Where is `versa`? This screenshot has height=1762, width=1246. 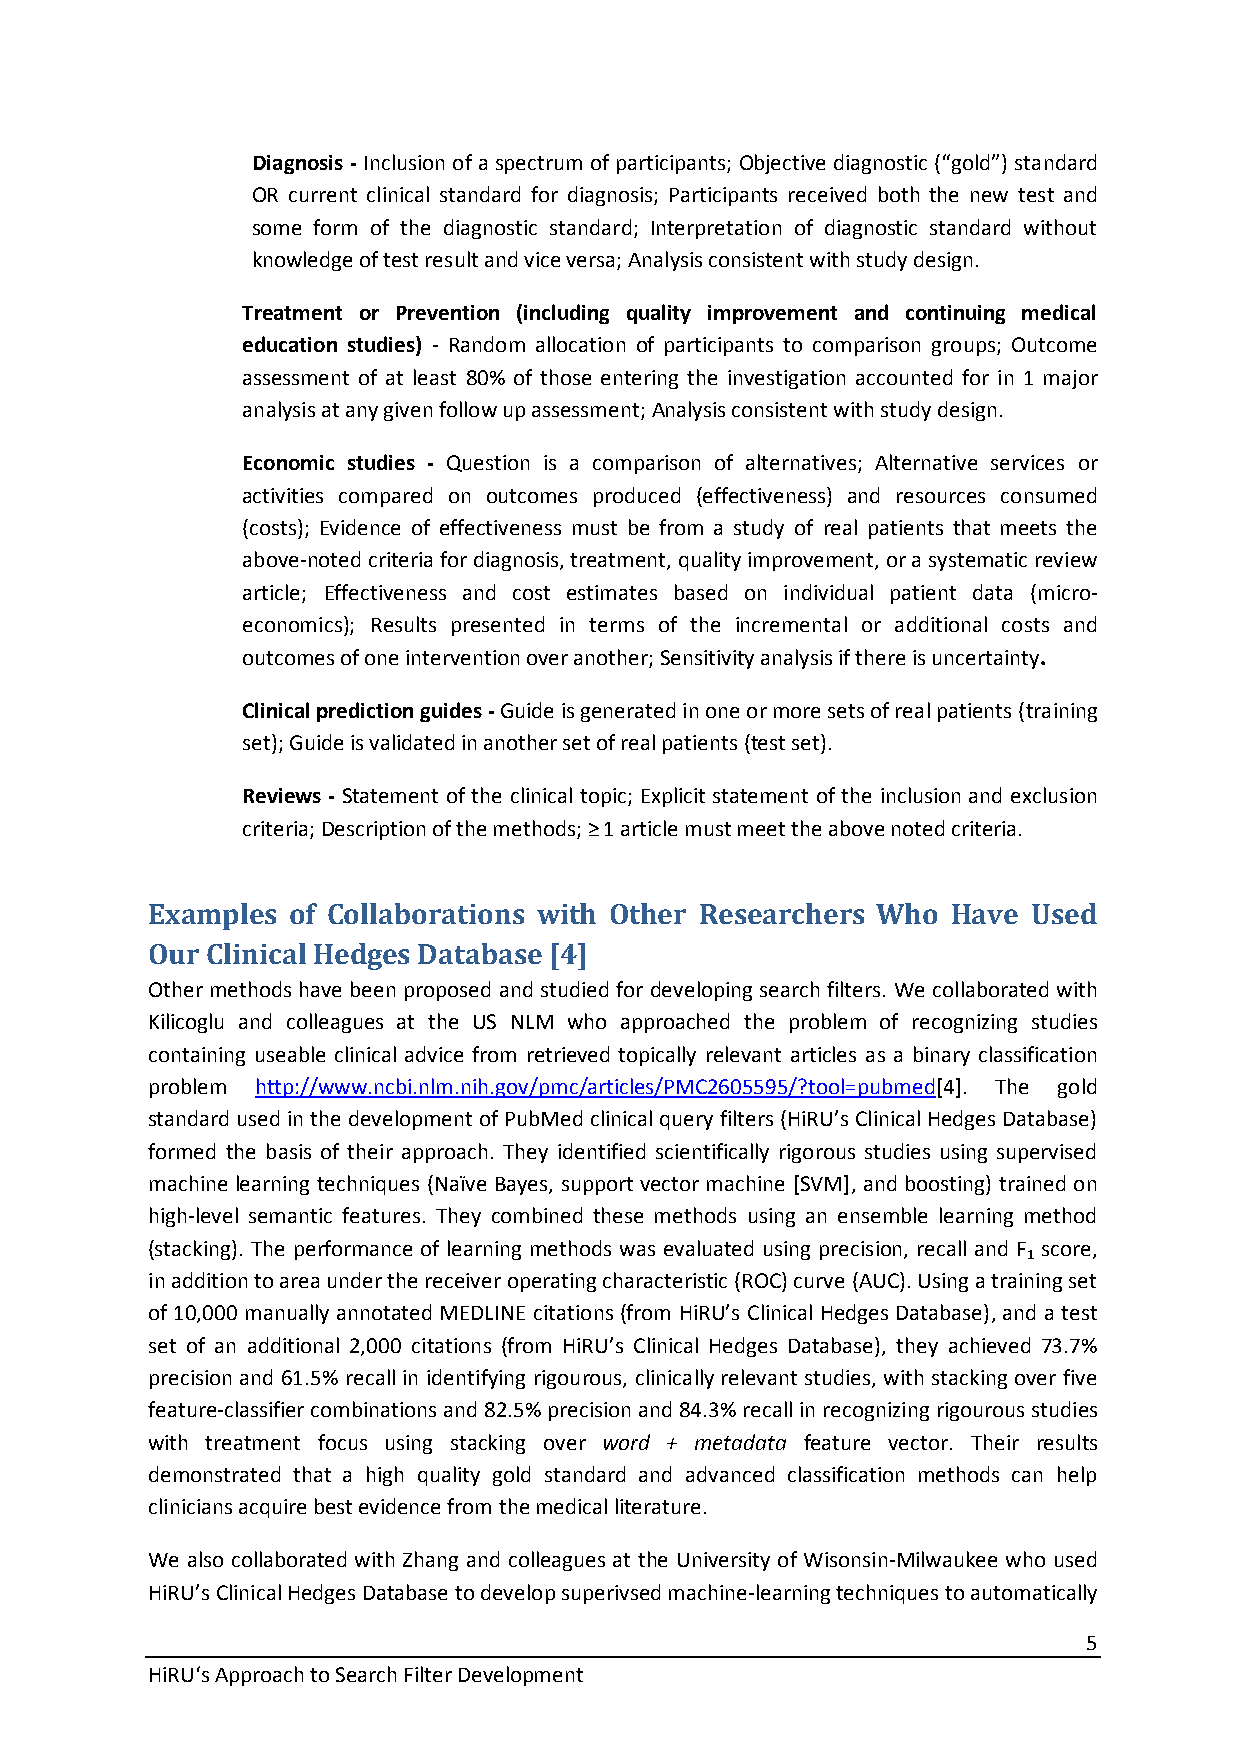
versa is located at coordinates (590, 261).
